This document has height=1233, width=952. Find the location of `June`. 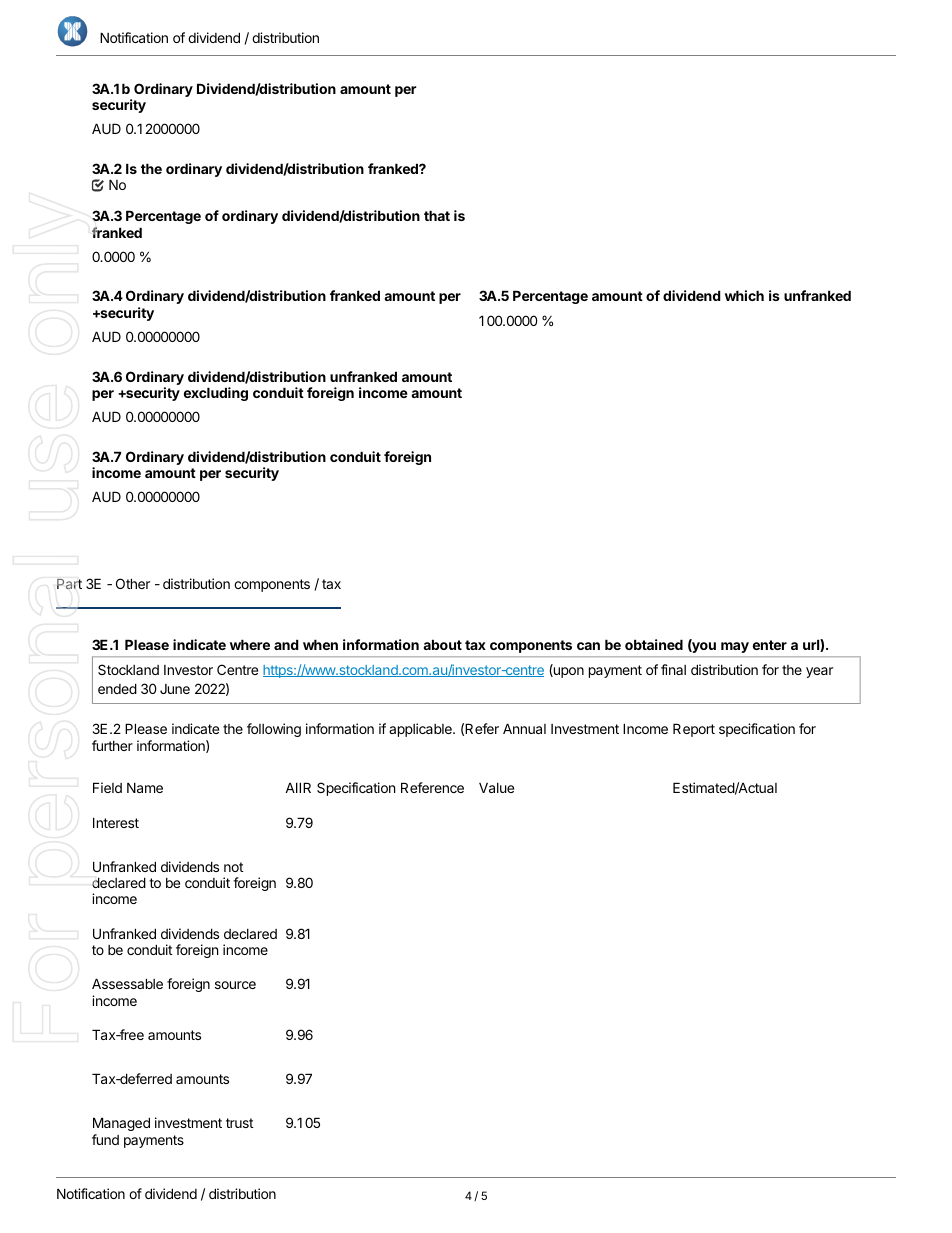

June is located at coordinates (175, 689).
